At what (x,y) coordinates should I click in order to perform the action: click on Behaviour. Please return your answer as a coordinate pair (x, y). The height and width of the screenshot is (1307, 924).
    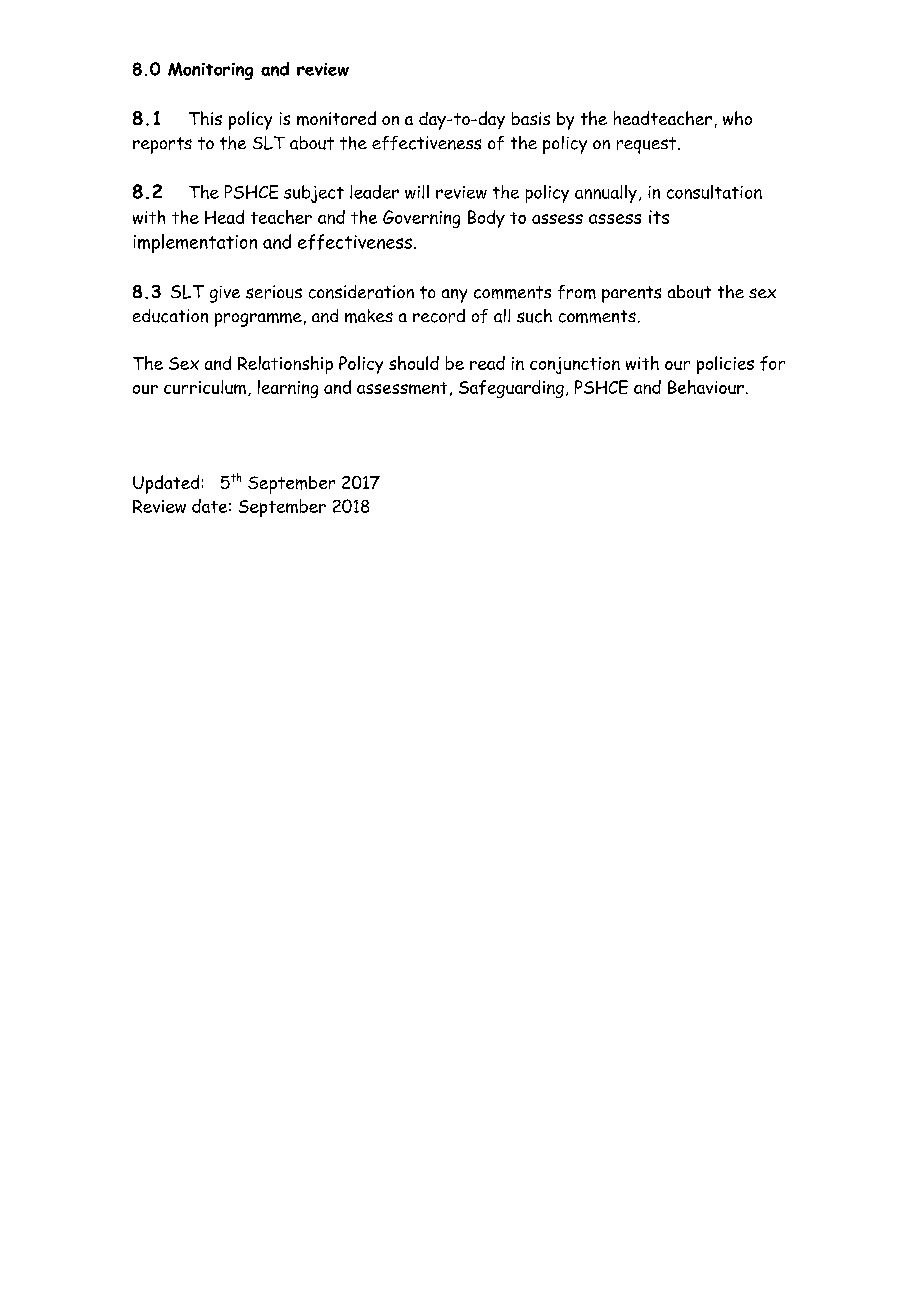
    Looking at the image, I should click on (706, 387).
